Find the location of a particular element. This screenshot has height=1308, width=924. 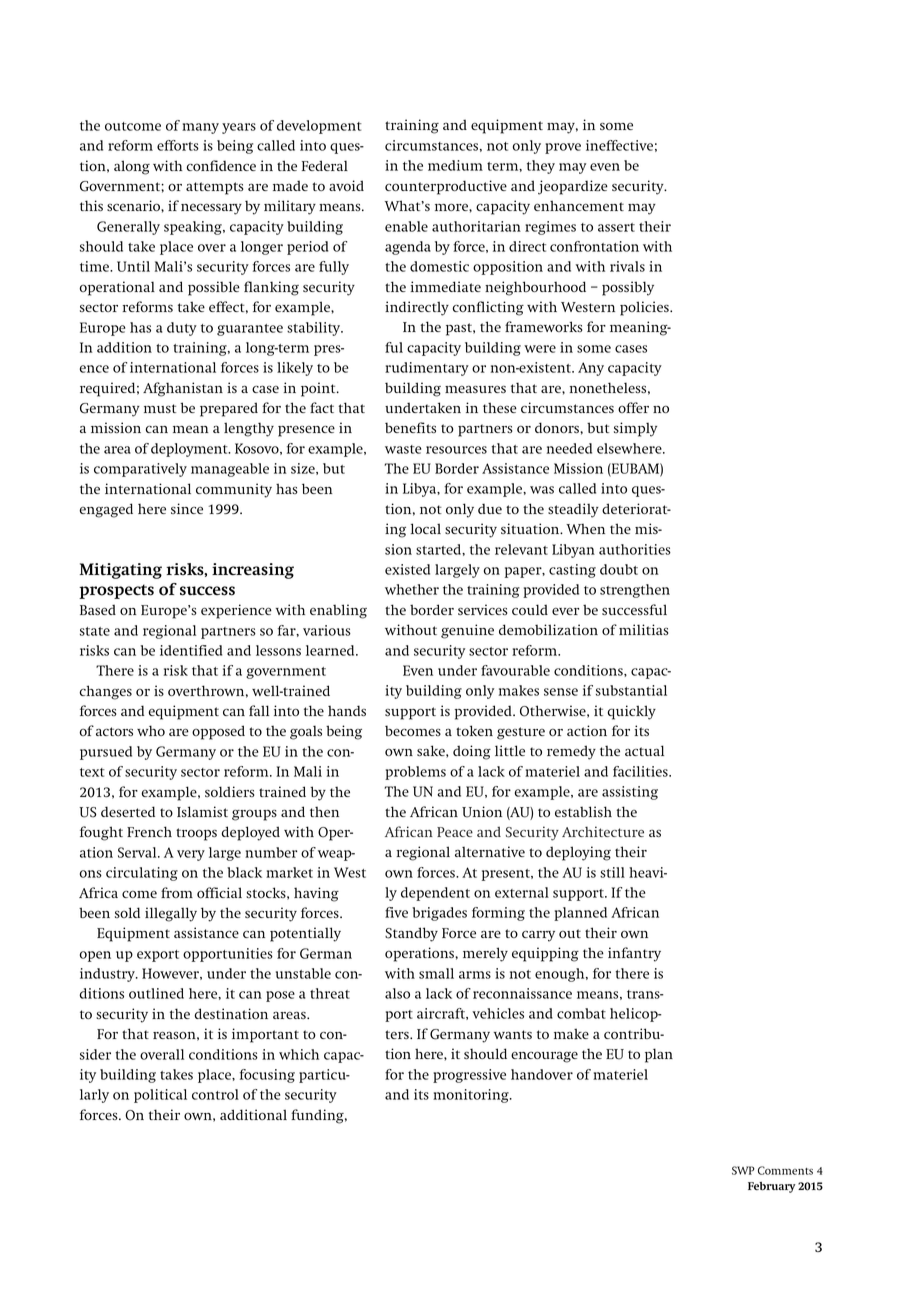

authorities is located at coordinates (635, 549).
